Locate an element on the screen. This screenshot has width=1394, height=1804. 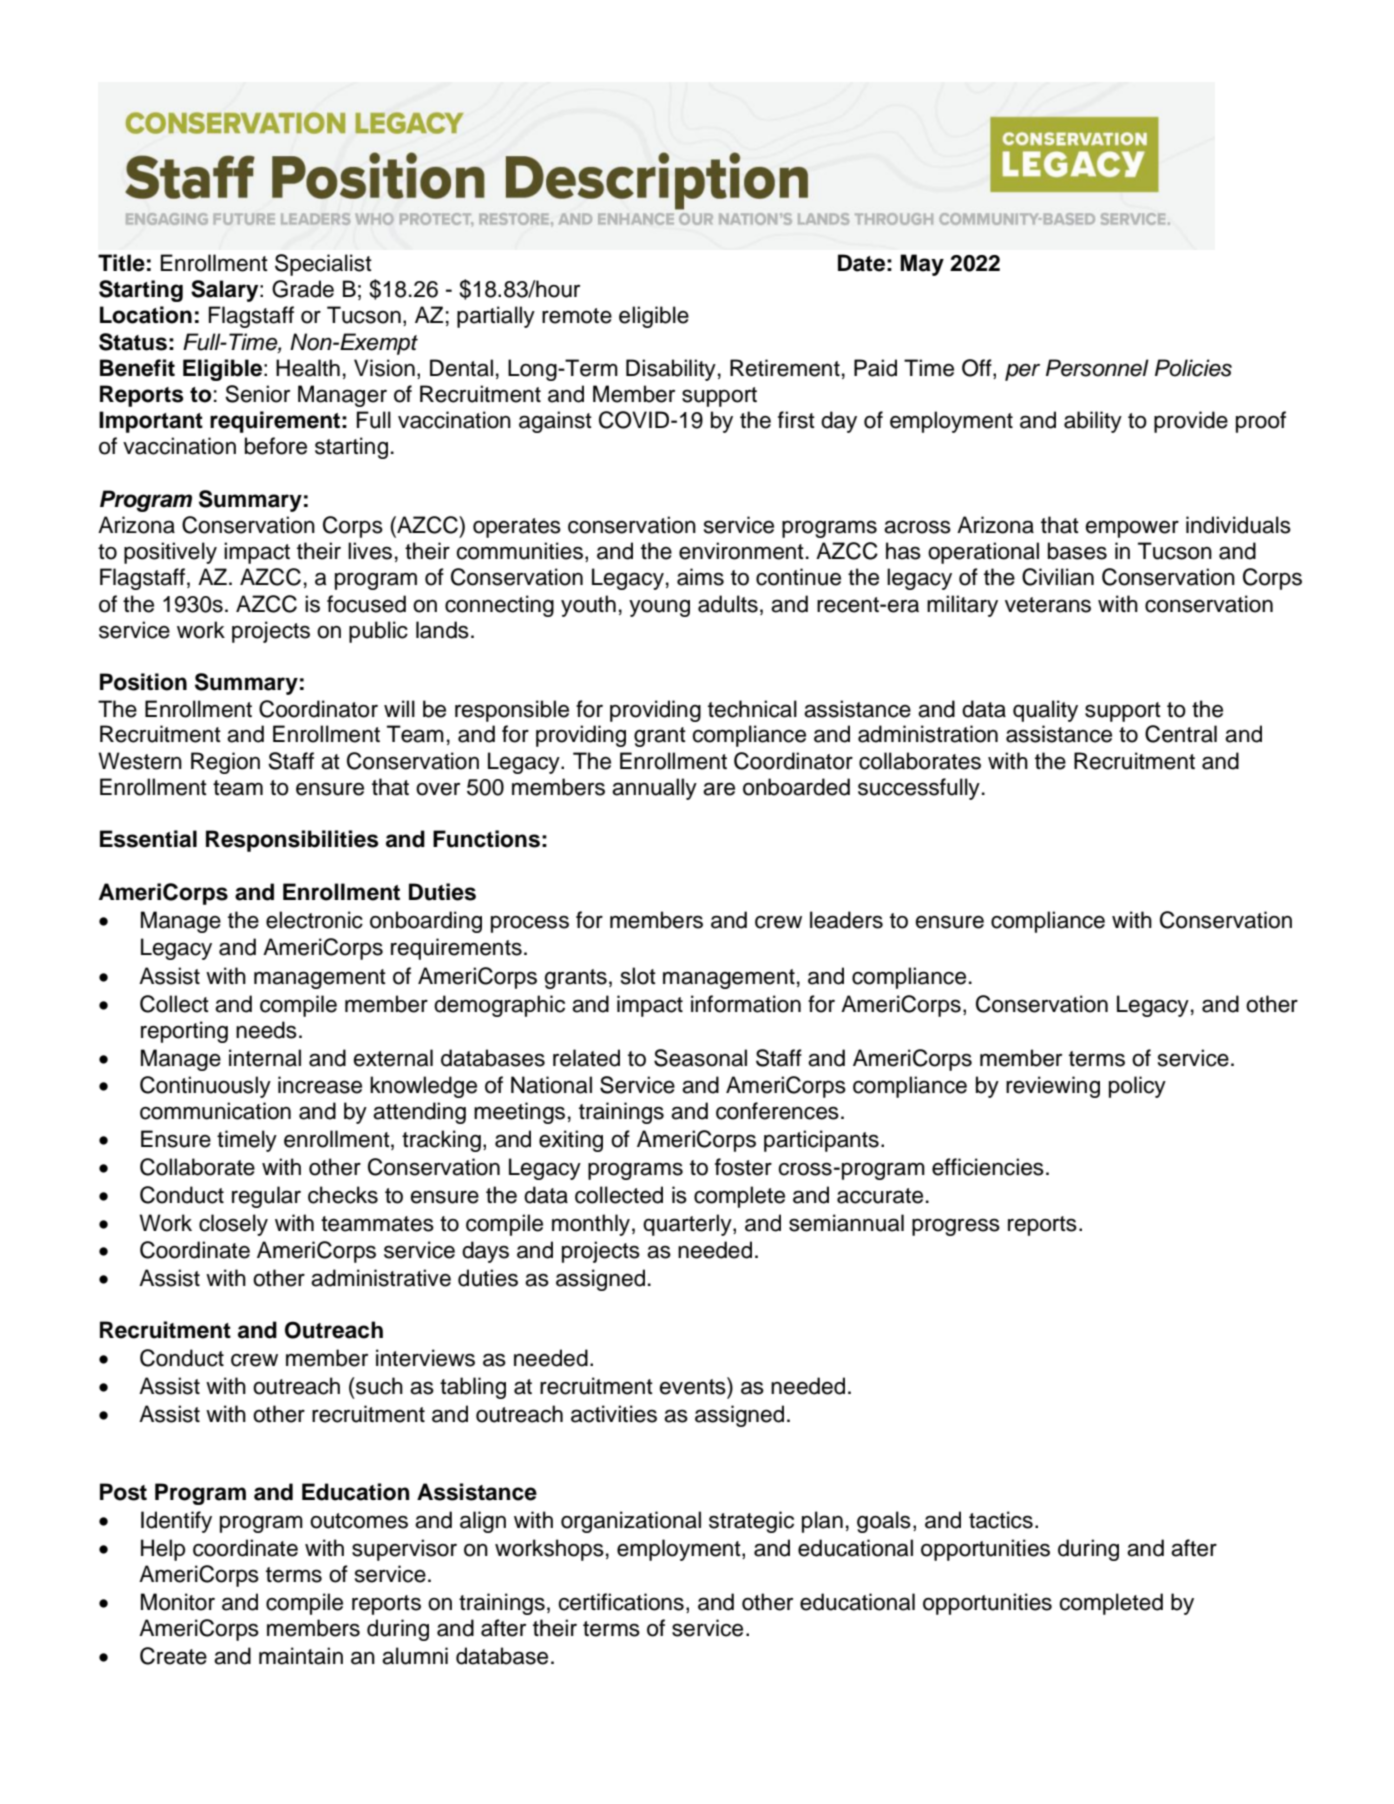
tactics is located at coordinates (1001, 1520).
